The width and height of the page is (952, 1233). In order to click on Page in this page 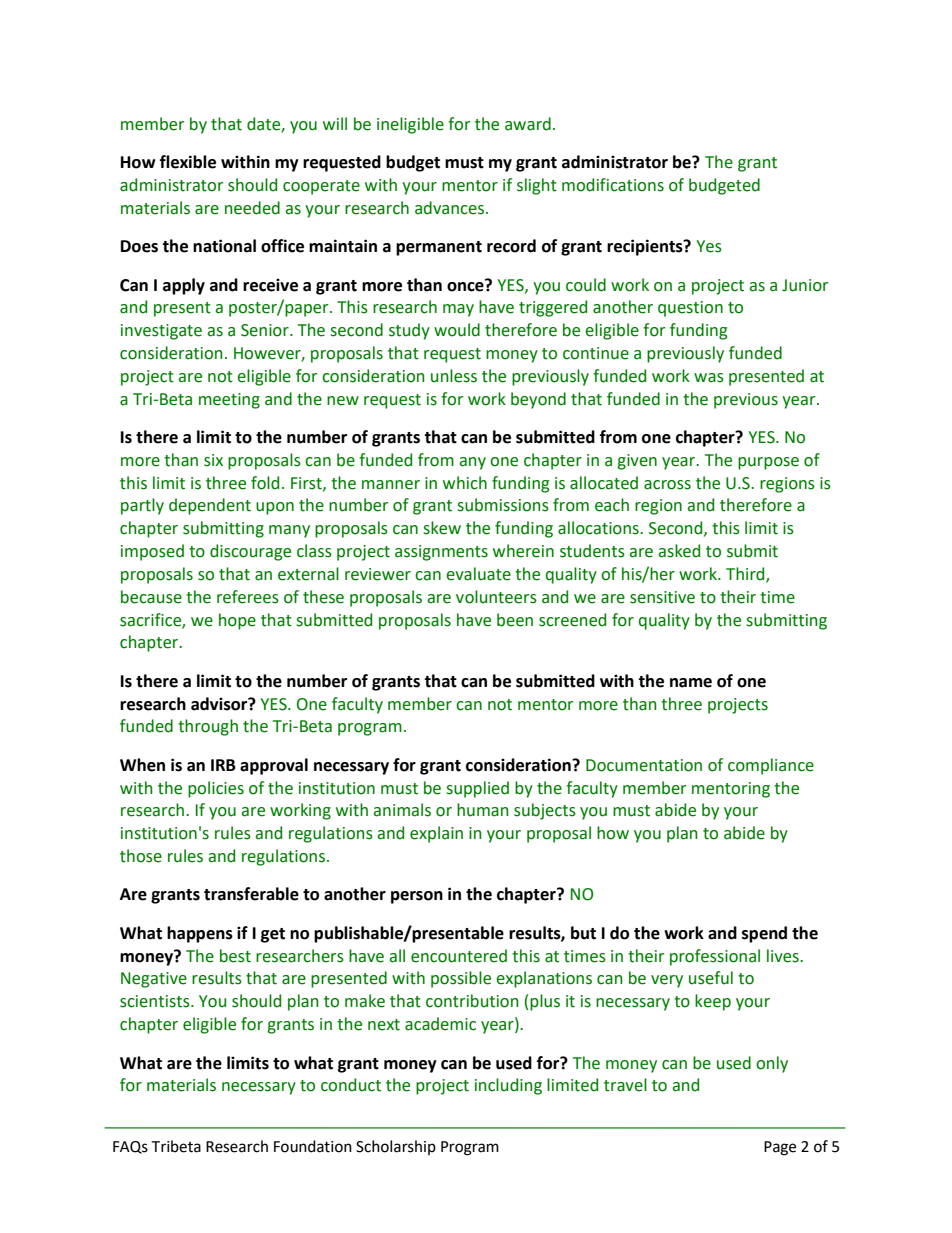, I will do `click(780, 1148)`.
